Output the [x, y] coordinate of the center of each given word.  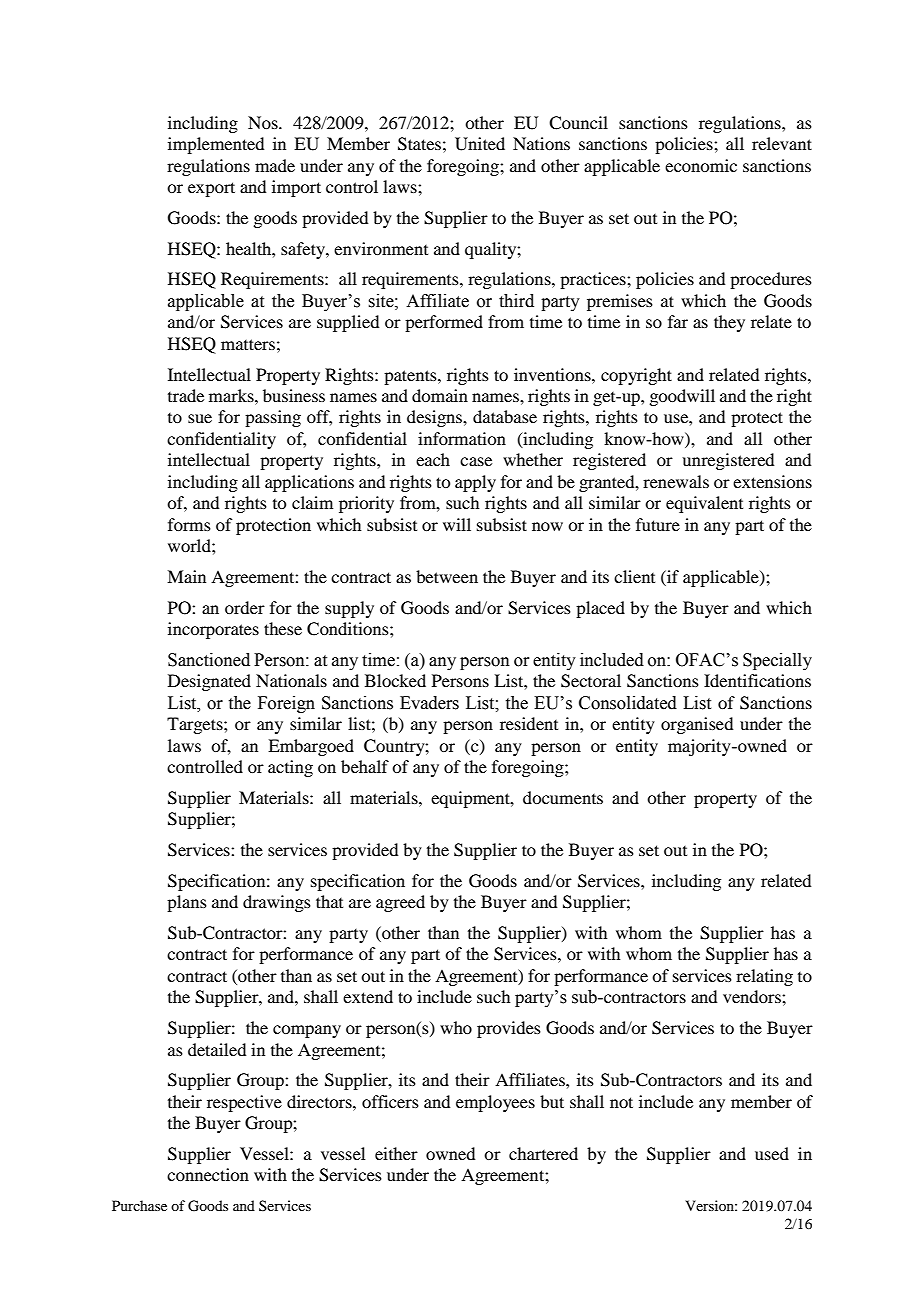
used [772, 1153]
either [396, 1153]
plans [187, 903]
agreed [400, 903]
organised [697, 725]
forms [189, 524]
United [480, 144]
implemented [216, 145]
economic [701, 165]
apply [475, 483]
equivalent [704, 504]
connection [208, 1174]
